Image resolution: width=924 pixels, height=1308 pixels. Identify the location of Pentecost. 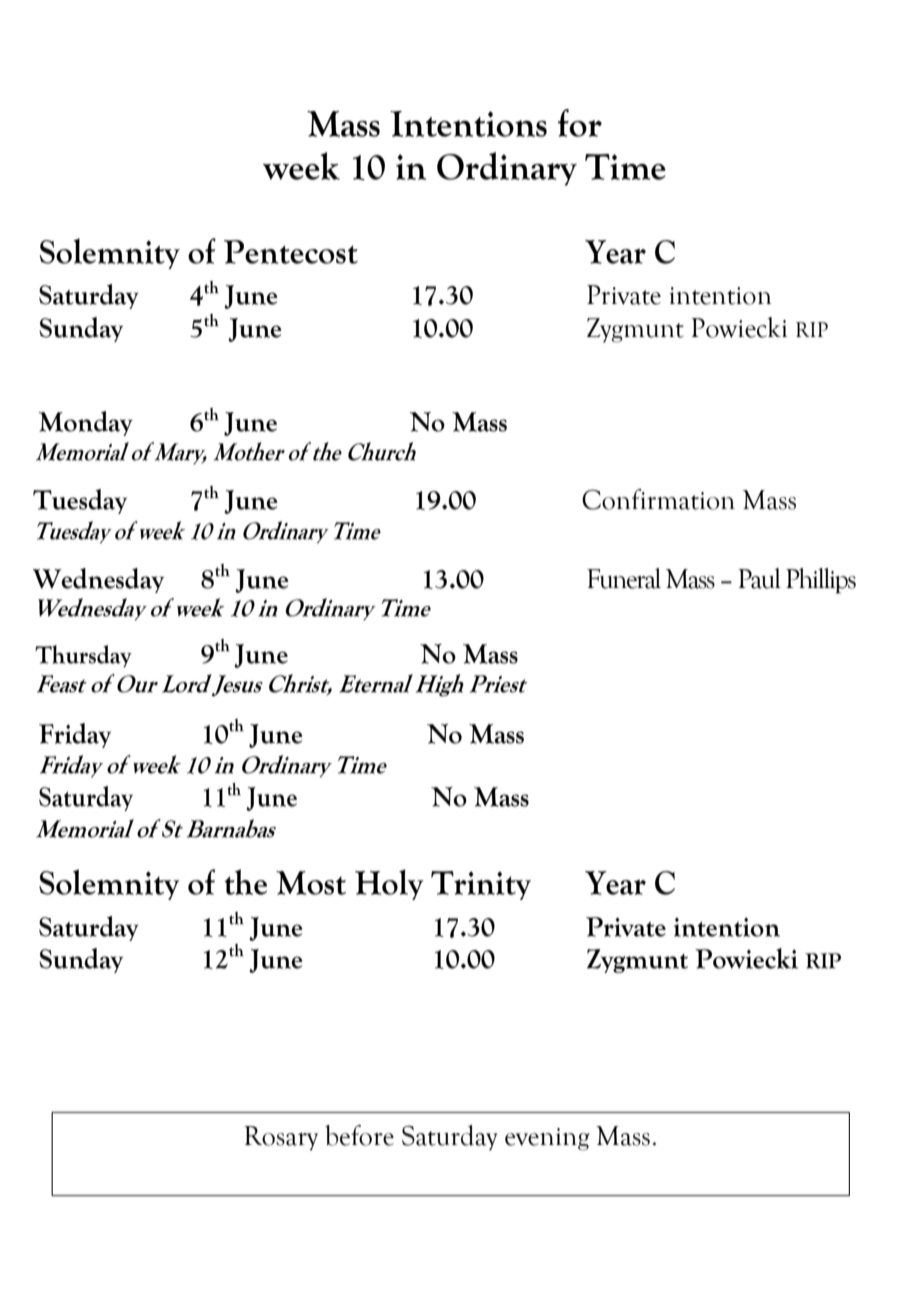
(291, 252).
